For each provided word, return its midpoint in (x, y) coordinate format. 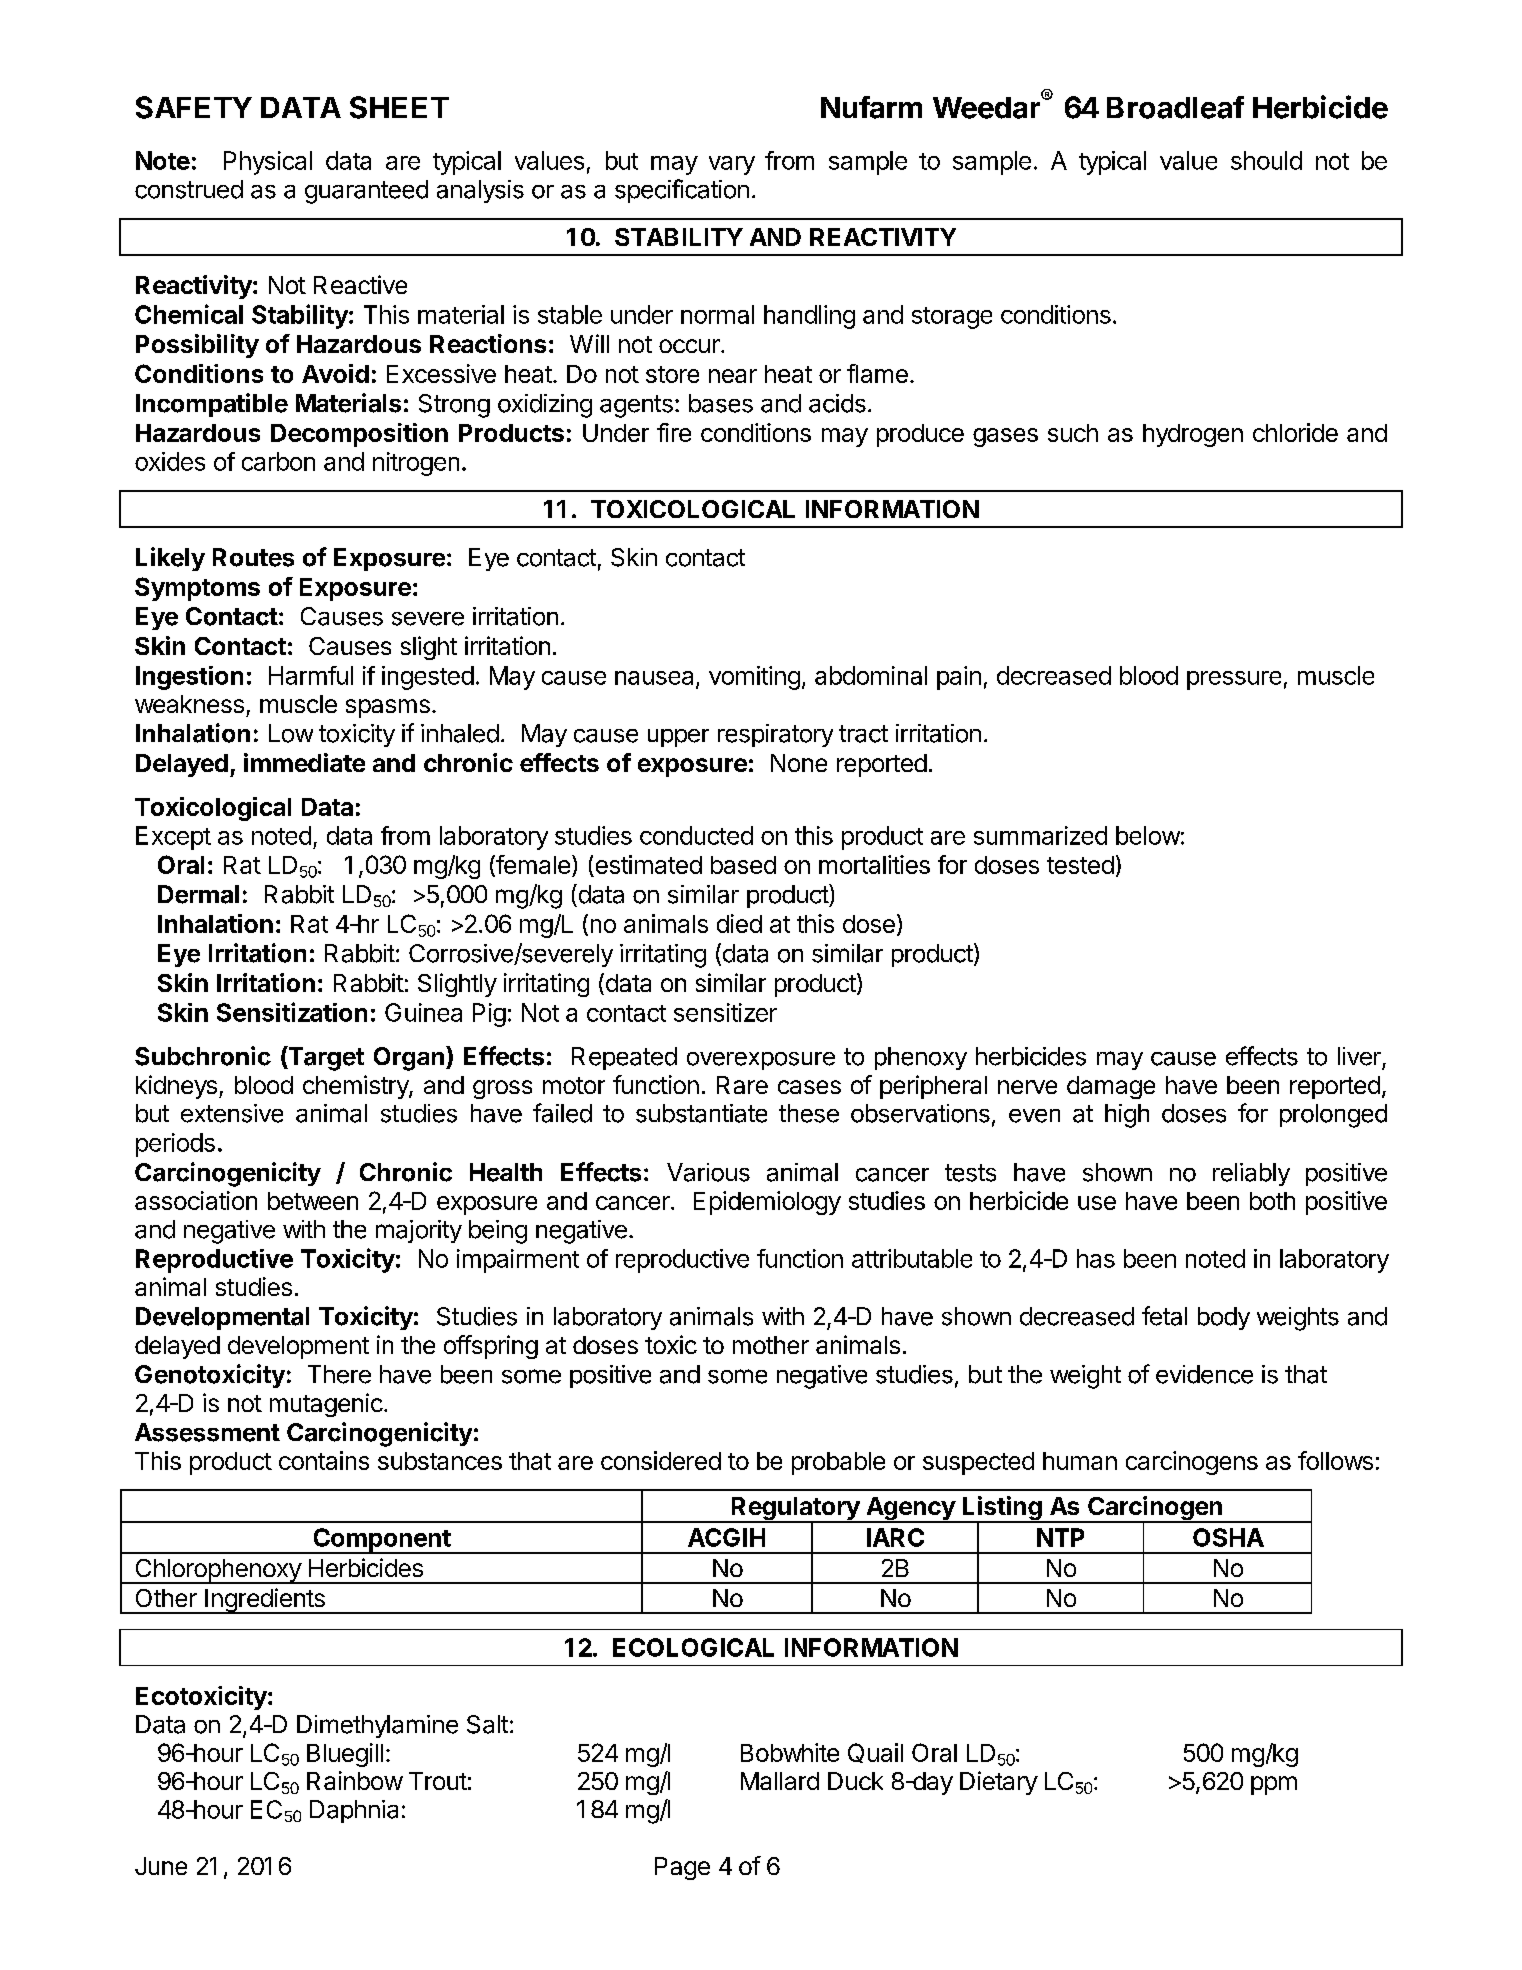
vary (732, 165)
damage (1111, 1087)
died (739, 923)
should (1266, 160)
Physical (268, 163)
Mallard (780, 1781)
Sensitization (292, 1012)
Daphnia (354, 1811)
